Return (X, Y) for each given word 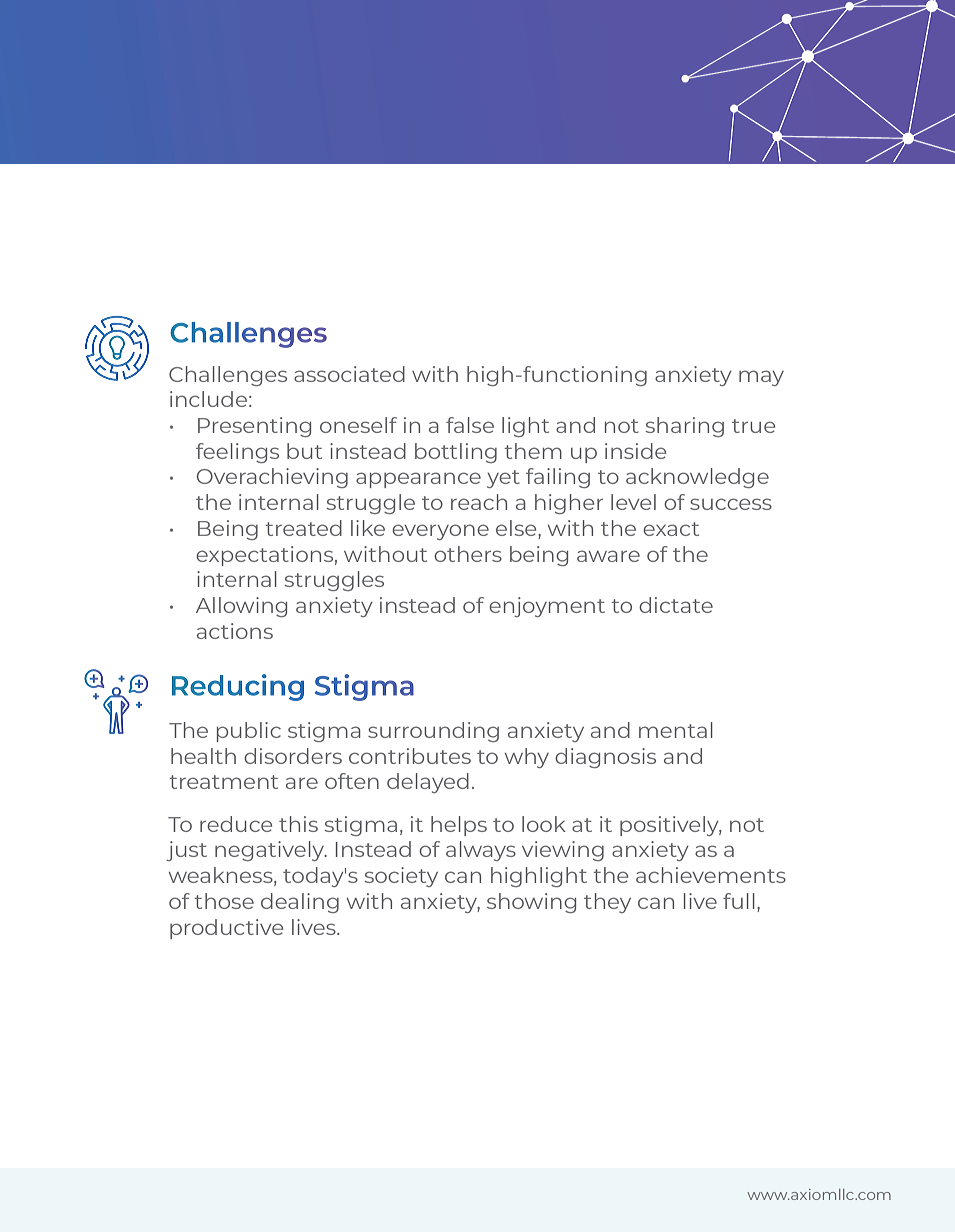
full (739, 901)
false (470, 425)
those (224, 901)
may (761, 378)
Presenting (254, 427)
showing (531, 903)
